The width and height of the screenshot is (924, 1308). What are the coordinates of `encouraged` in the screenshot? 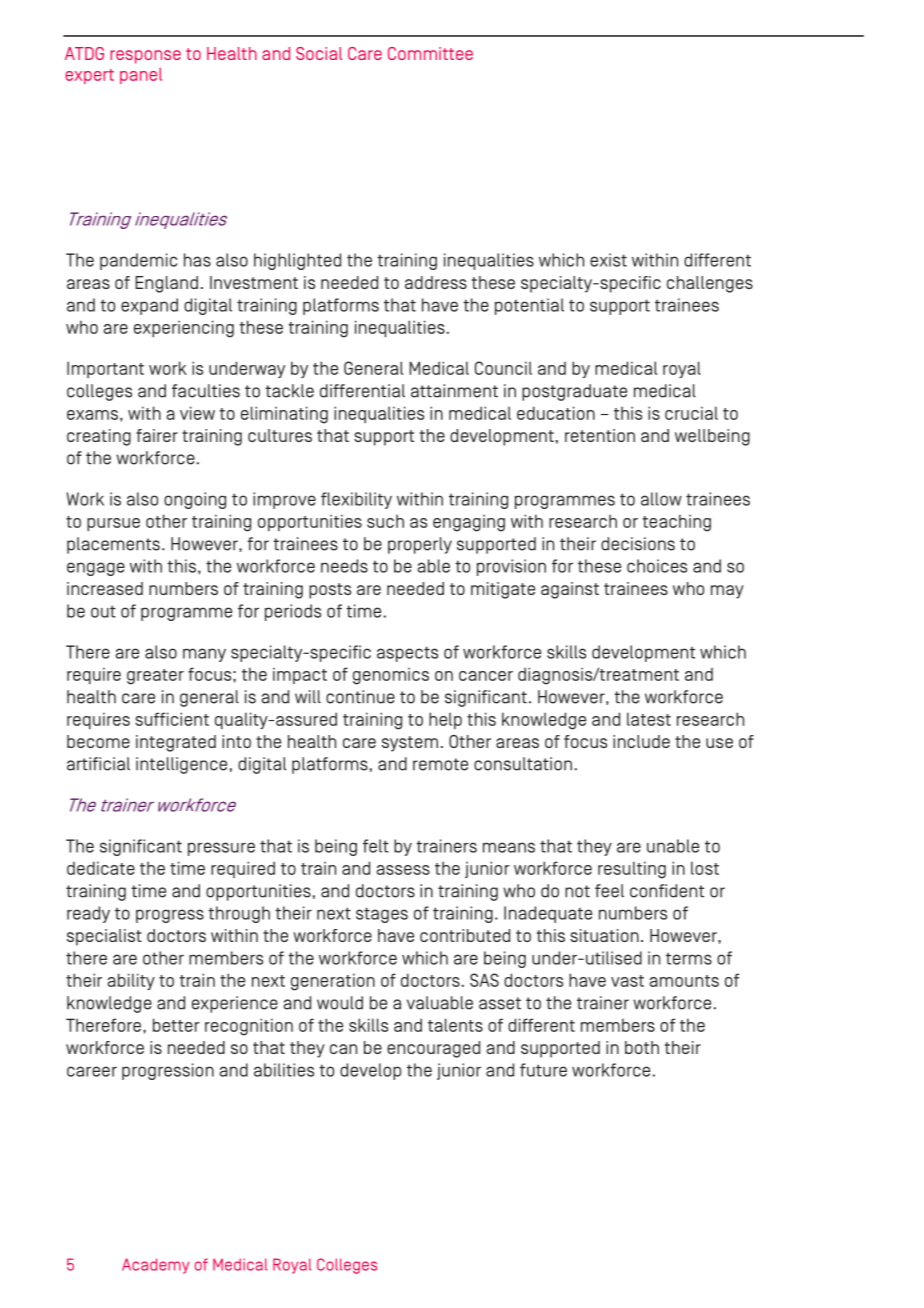 It's located at (433, 1049).
